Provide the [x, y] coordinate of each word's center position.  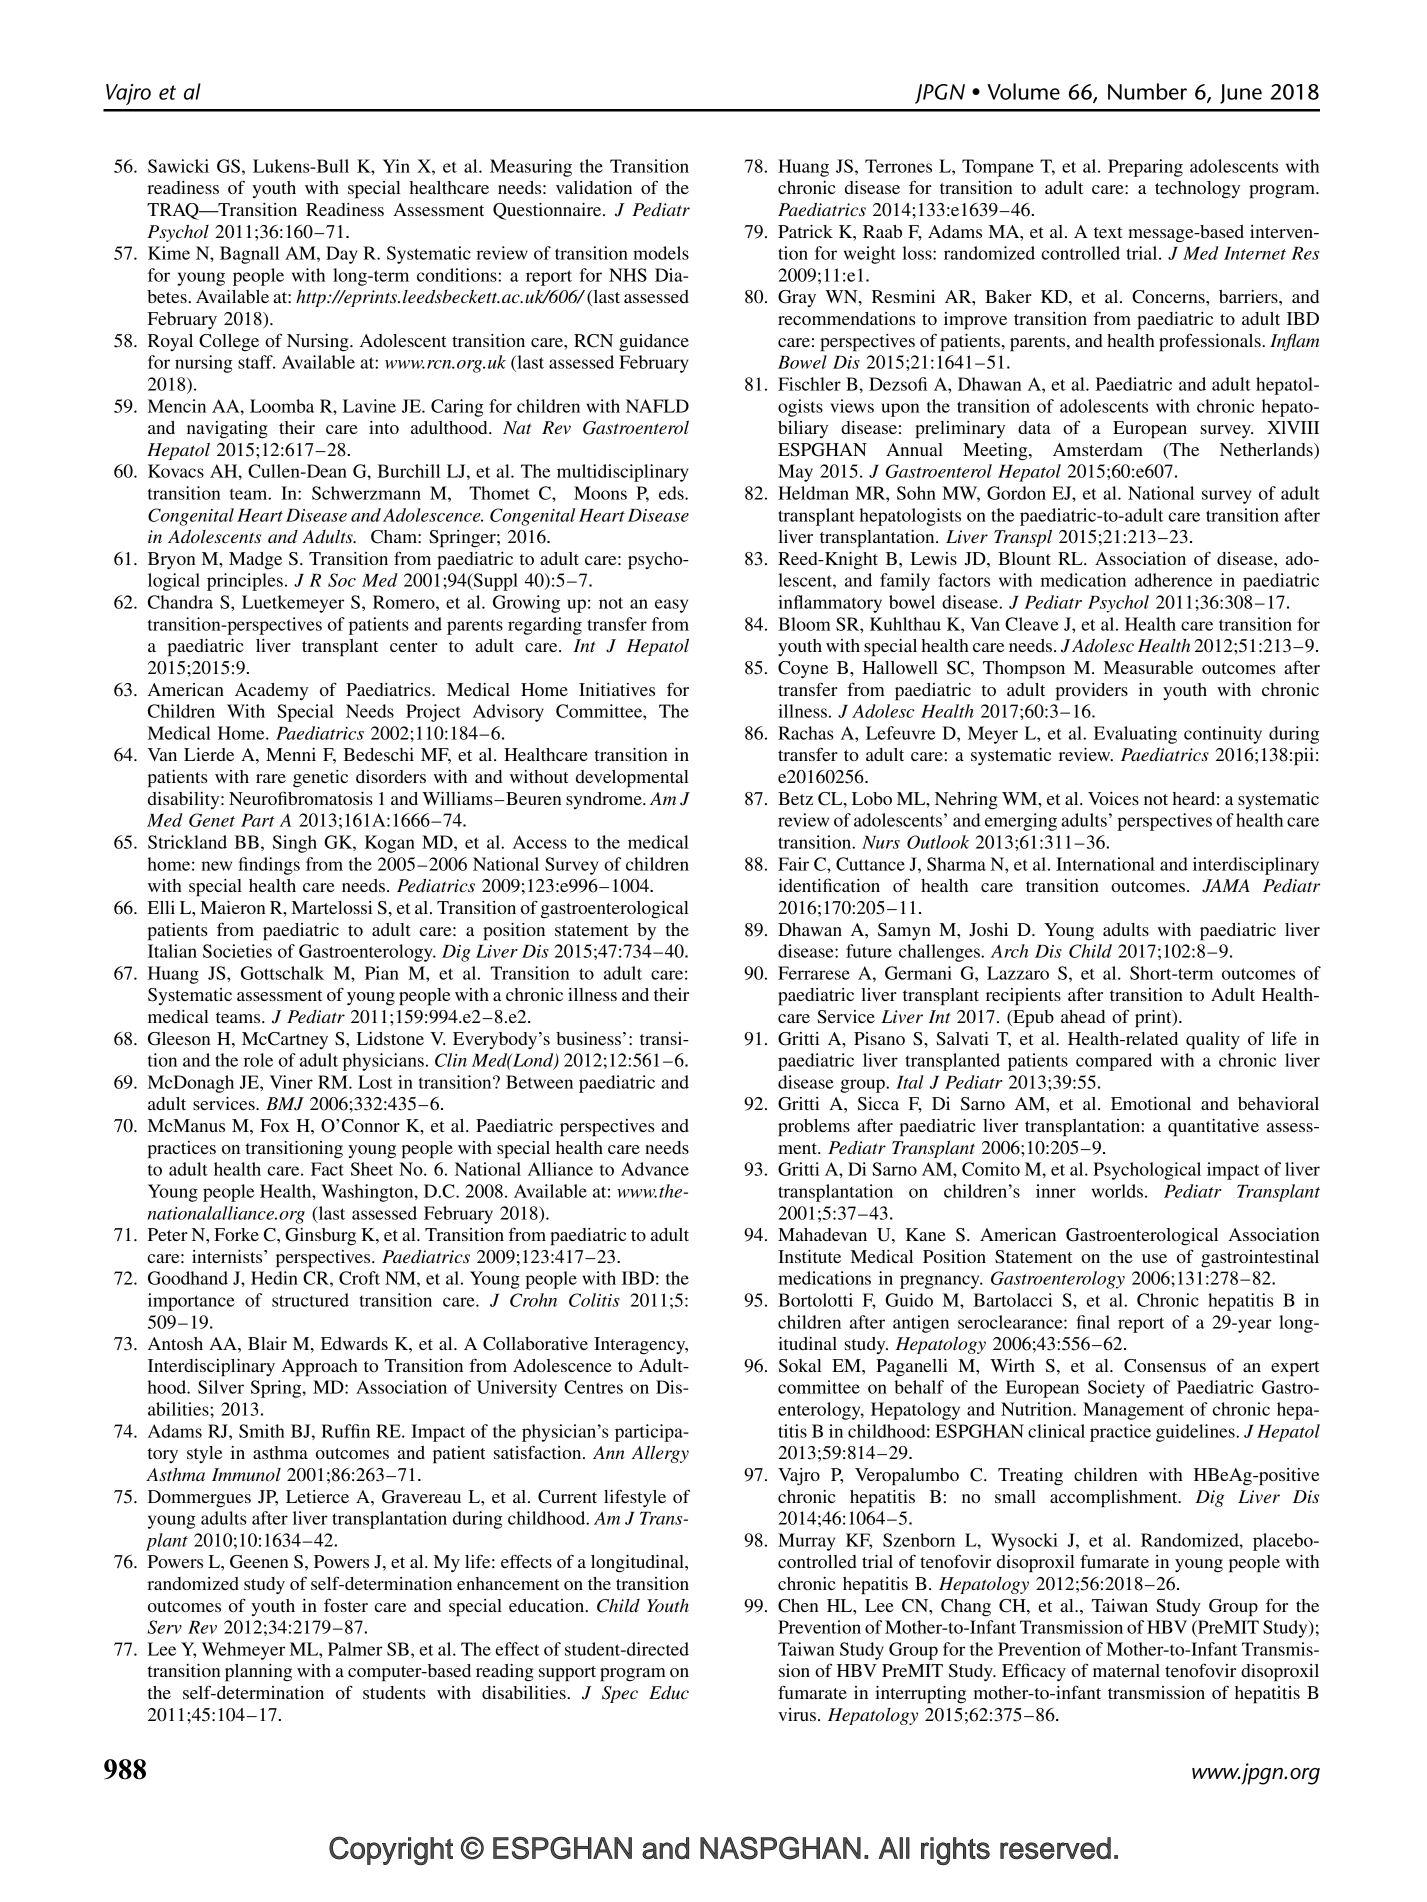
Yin [396, 166]
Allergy [660, 1454]
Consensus [1165, 1366]
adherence [1173, 580]
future [869, 951]
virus [798, 1714]
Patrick [805, 231]
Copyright [391, 1850]
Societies [237, 951]
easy [671, 606]
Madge [255, 561]
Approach [320, 1368]
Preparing [1145, 168]
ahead [1083, 1016]
